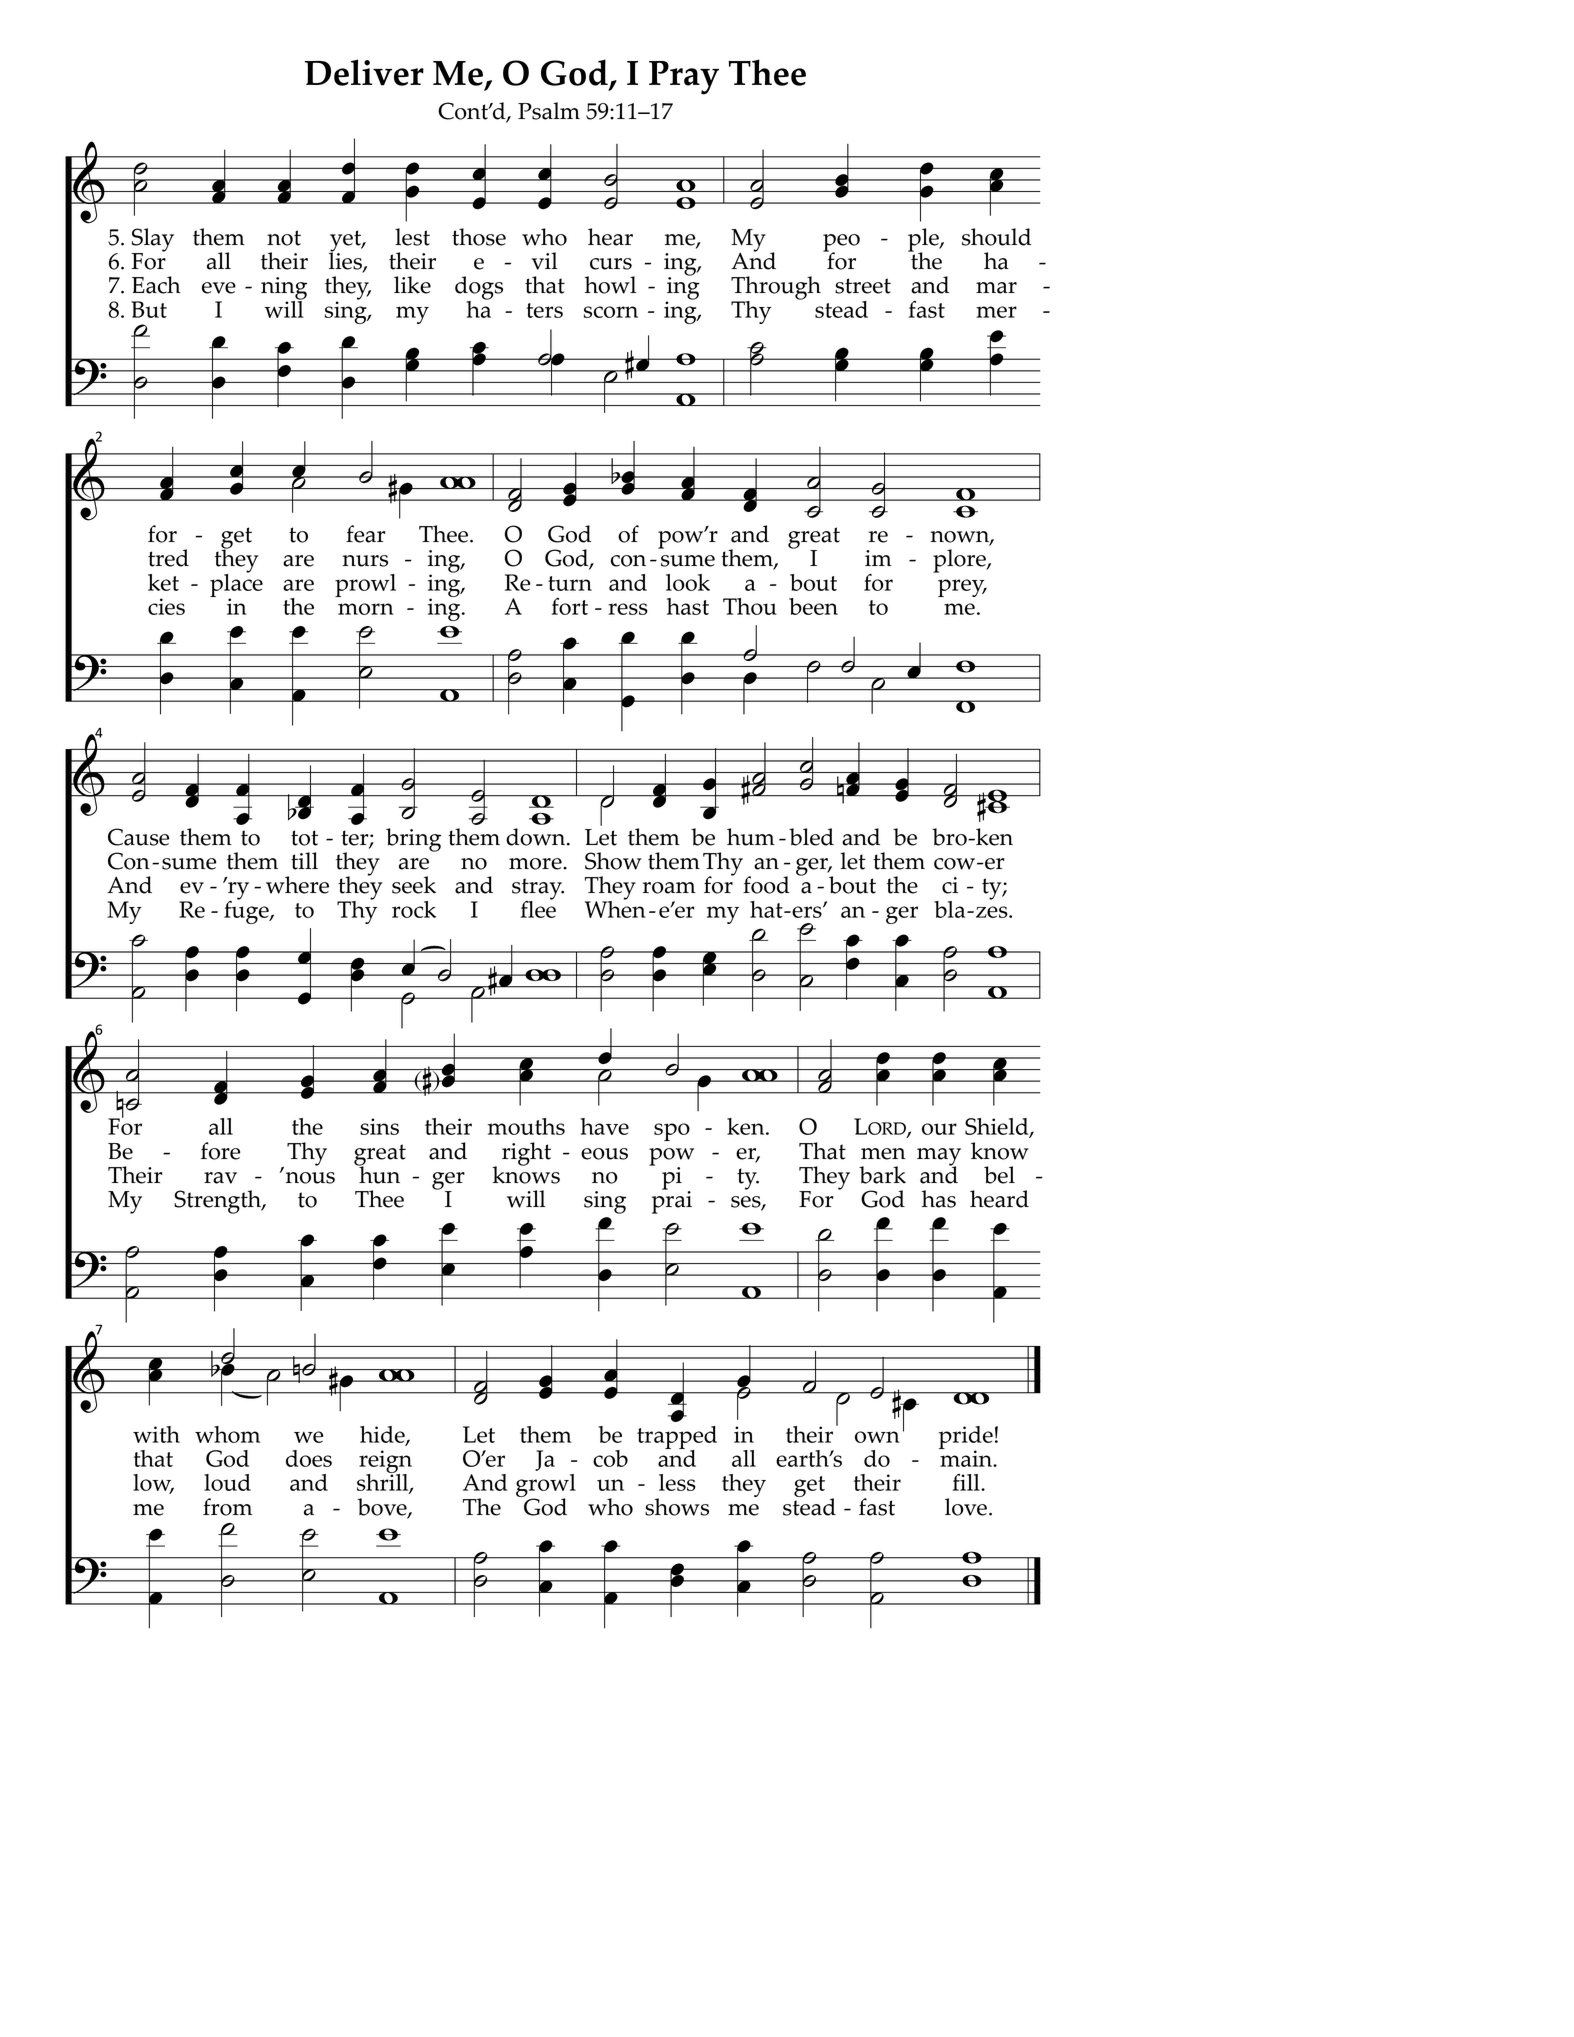  What do you see at coordinates (924, 241) in the image?
I see `ple` at bounding box center [924, 241].
